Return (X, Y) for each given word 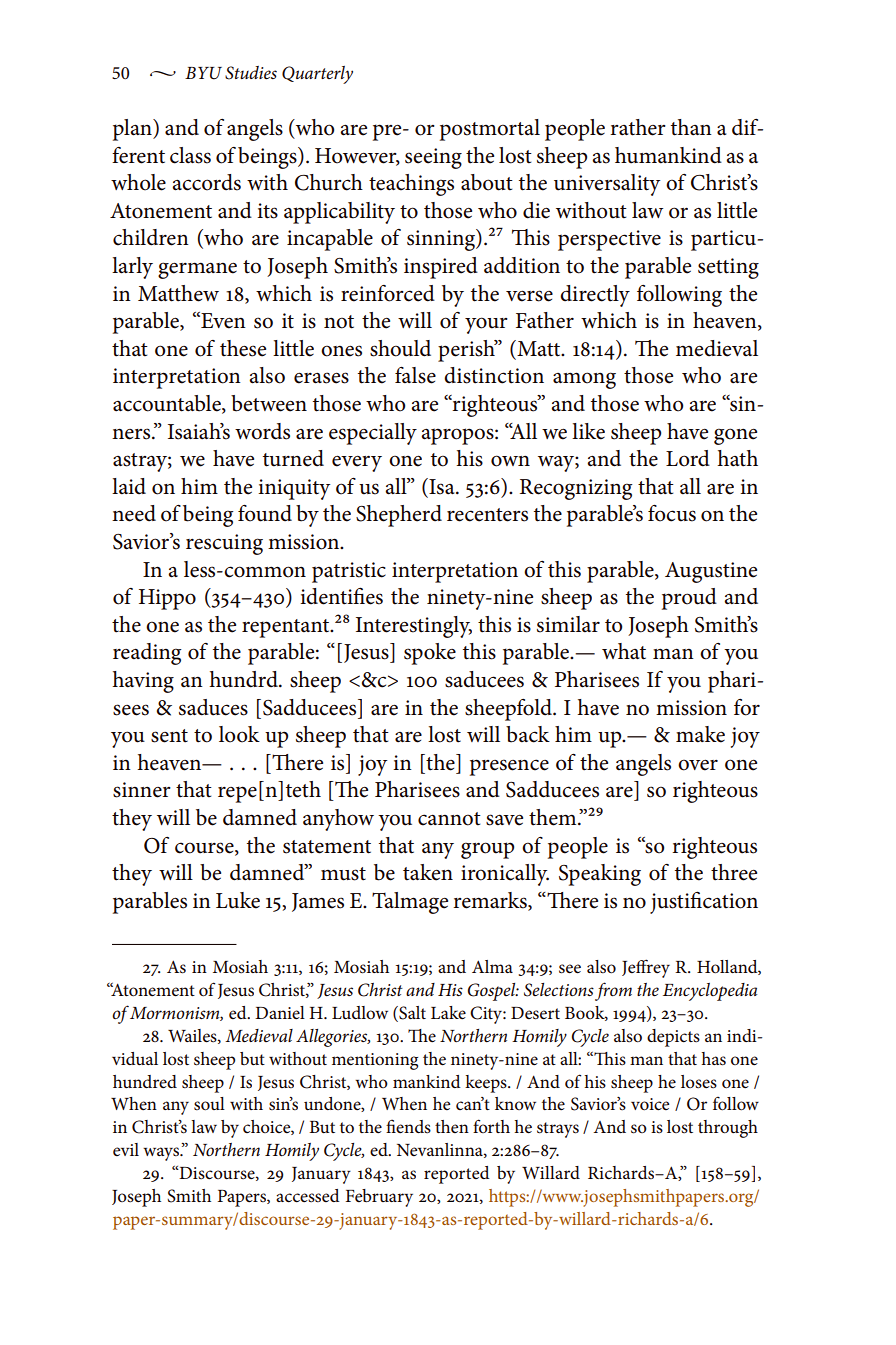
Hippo (167, 599)
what (624, 651)
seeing (433, 158)
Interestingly (414, 627)
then (452, 1126)
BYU (203, 73)
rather (638, 127)
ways (162, 1154)
